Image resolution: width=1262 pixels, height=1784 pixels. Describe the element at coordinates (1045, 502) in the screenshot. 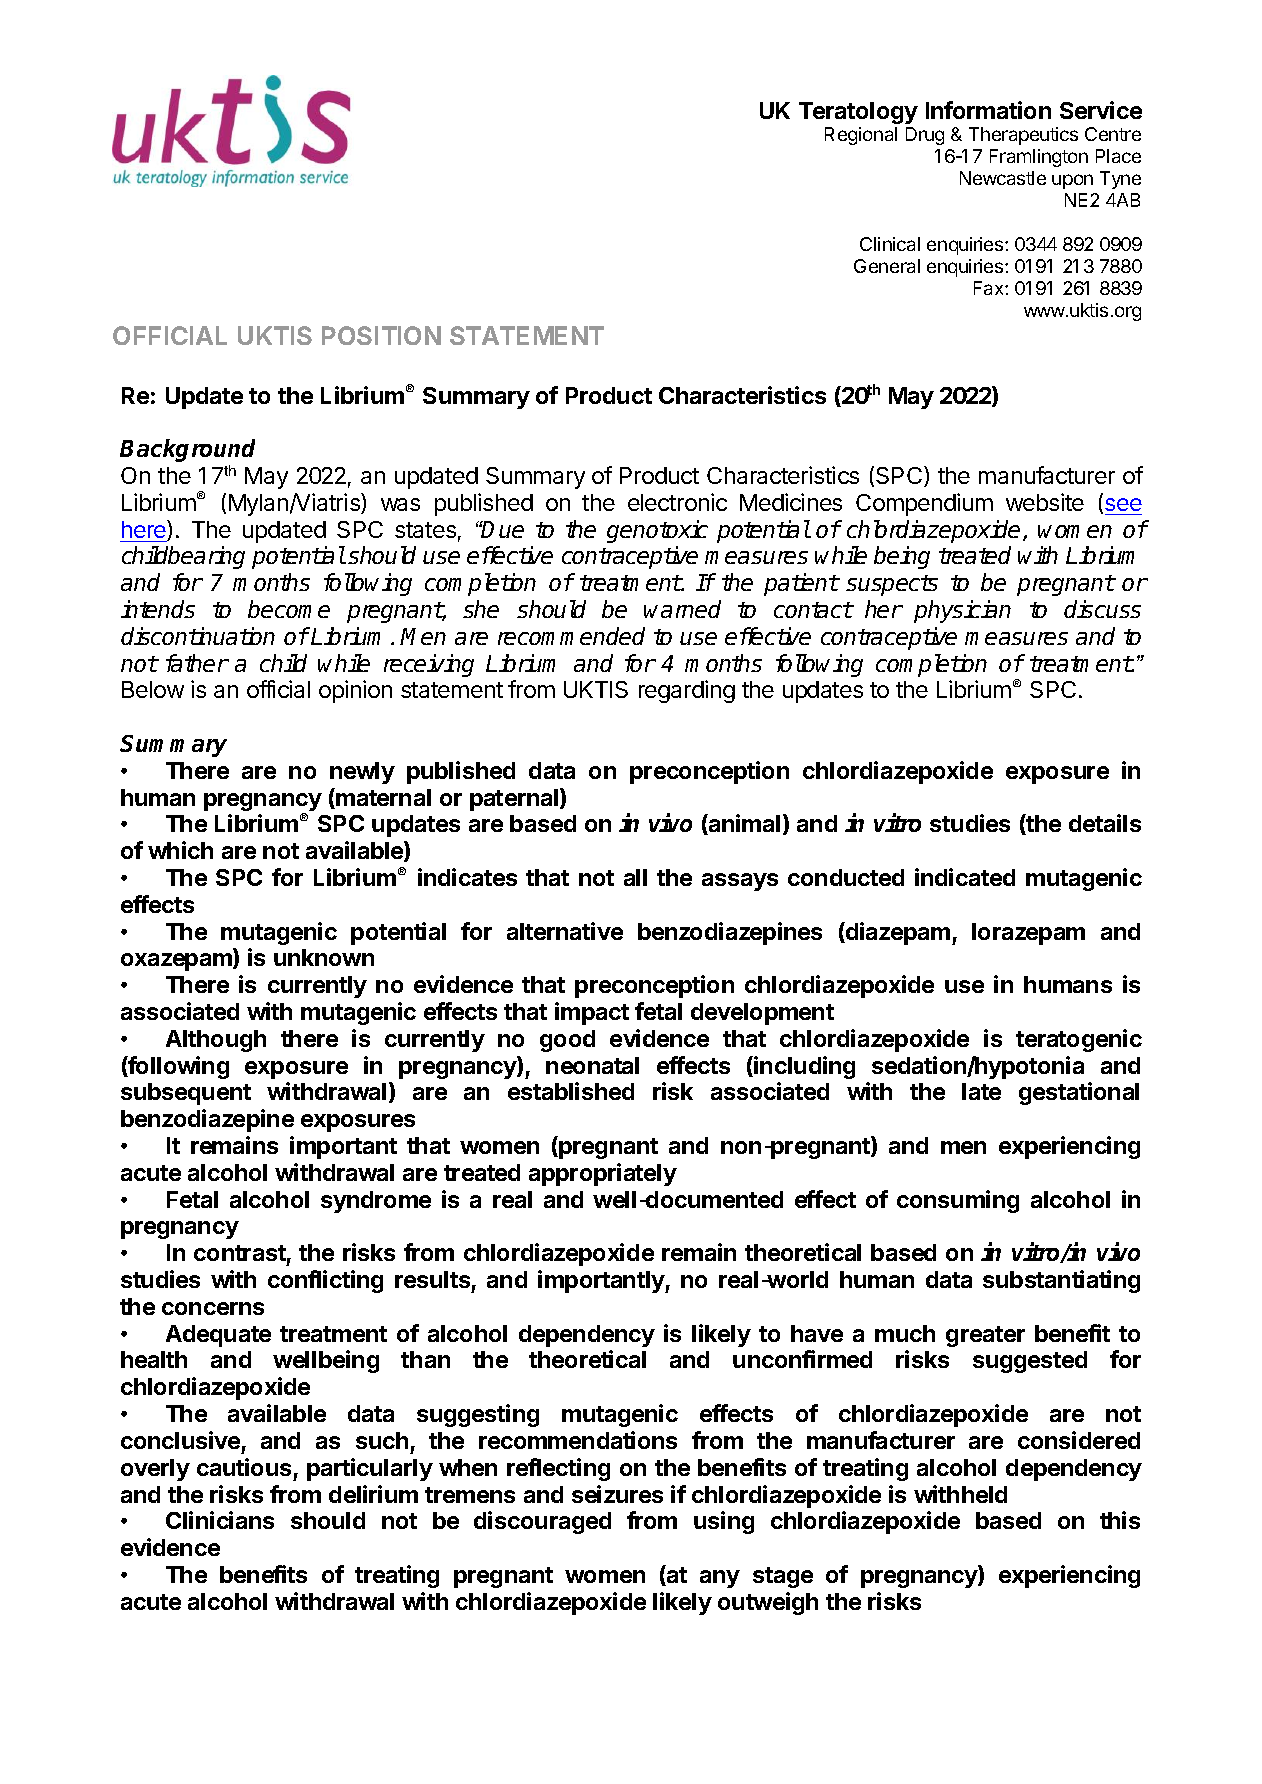

I see `website` at that location.
